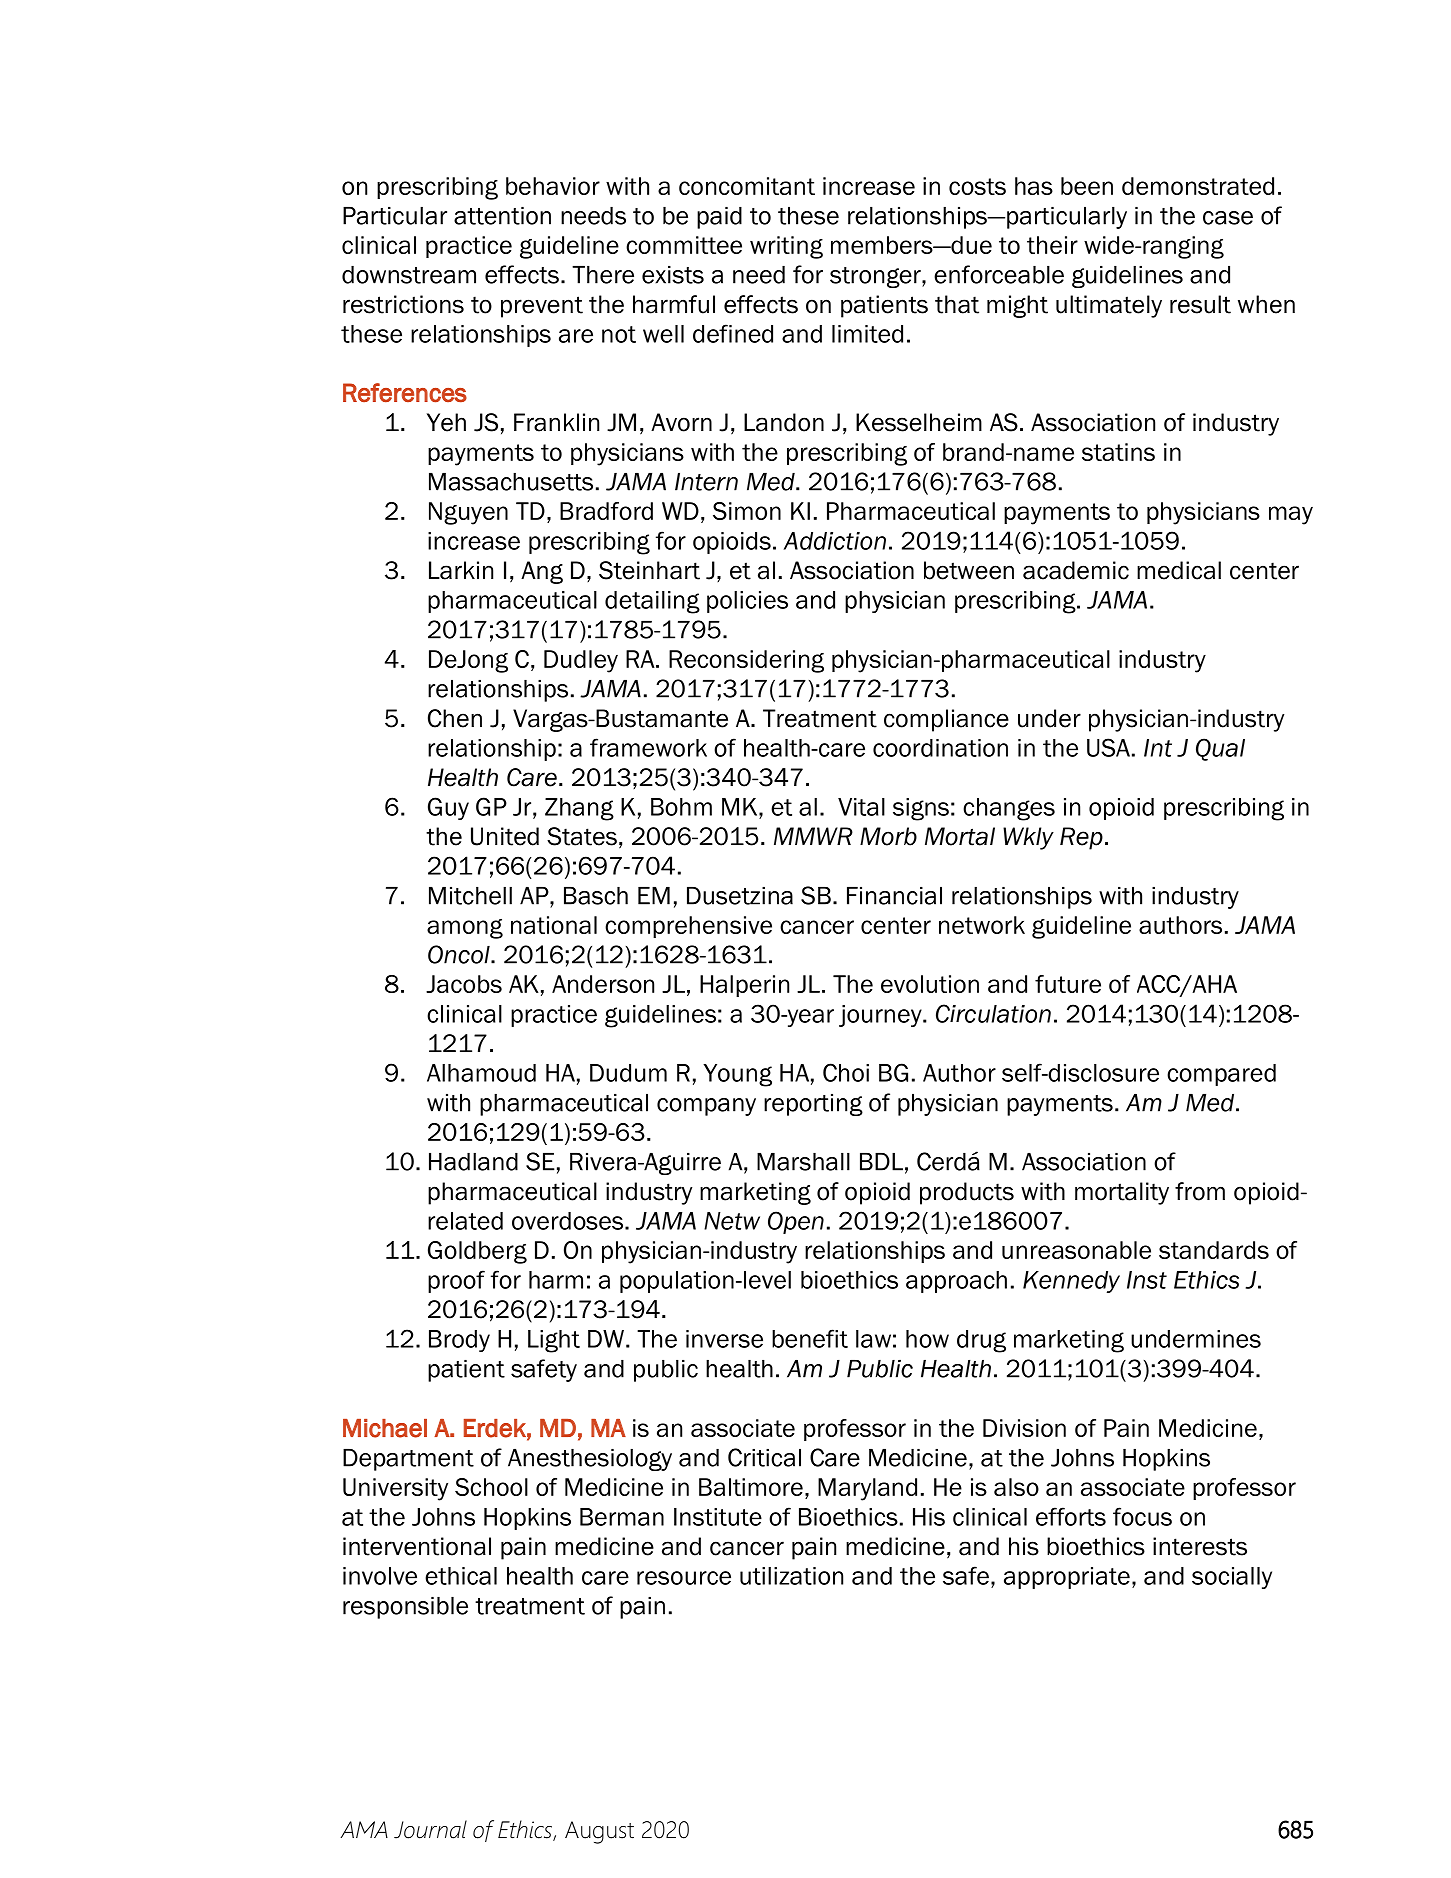 The image size is (1451, 1878). Describe the element at coordinates (459, 1341) in the document. I see `Brody` at that location.
